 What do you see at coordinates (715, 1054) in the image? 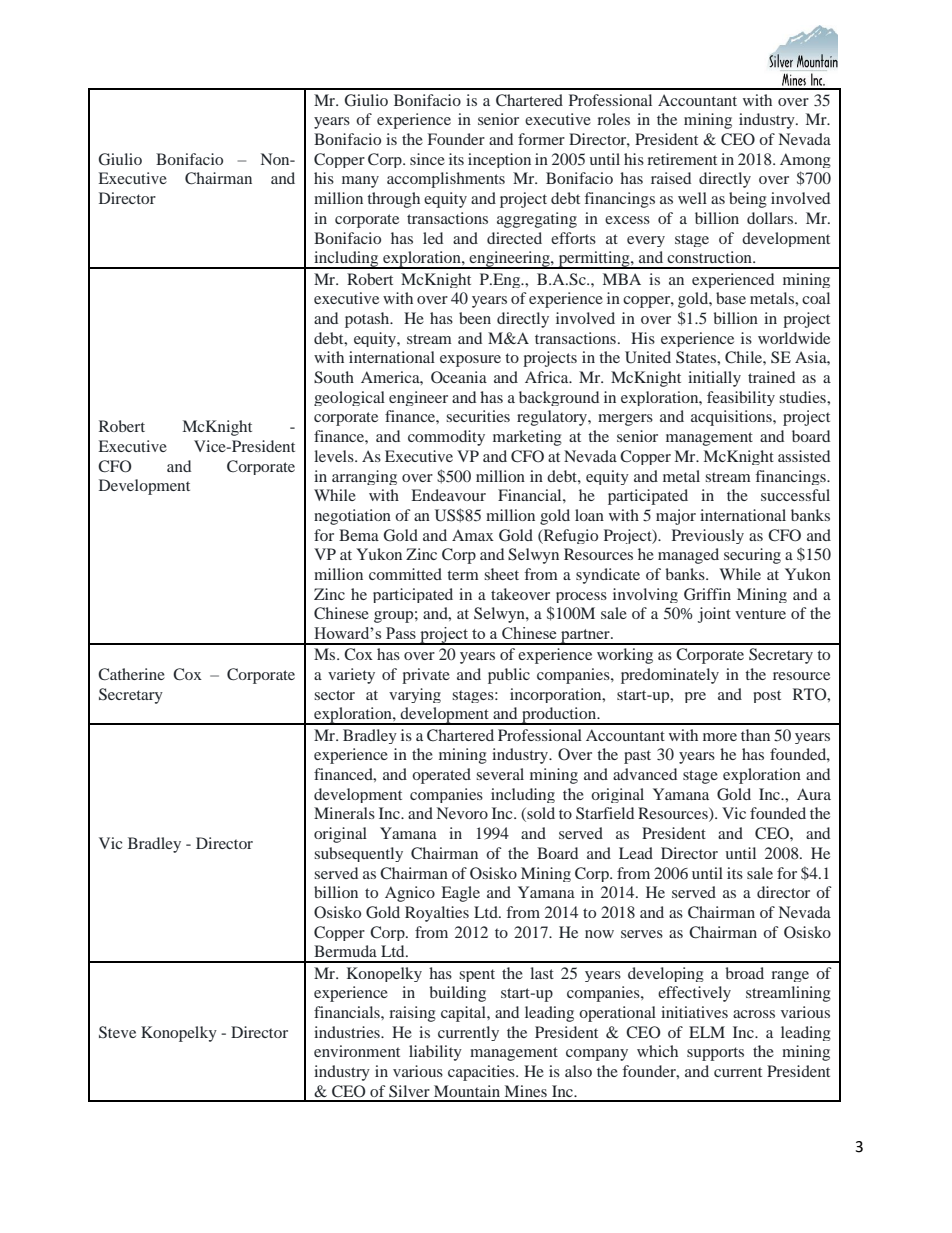
I see `supports` at bounding box center [715, 1054].
